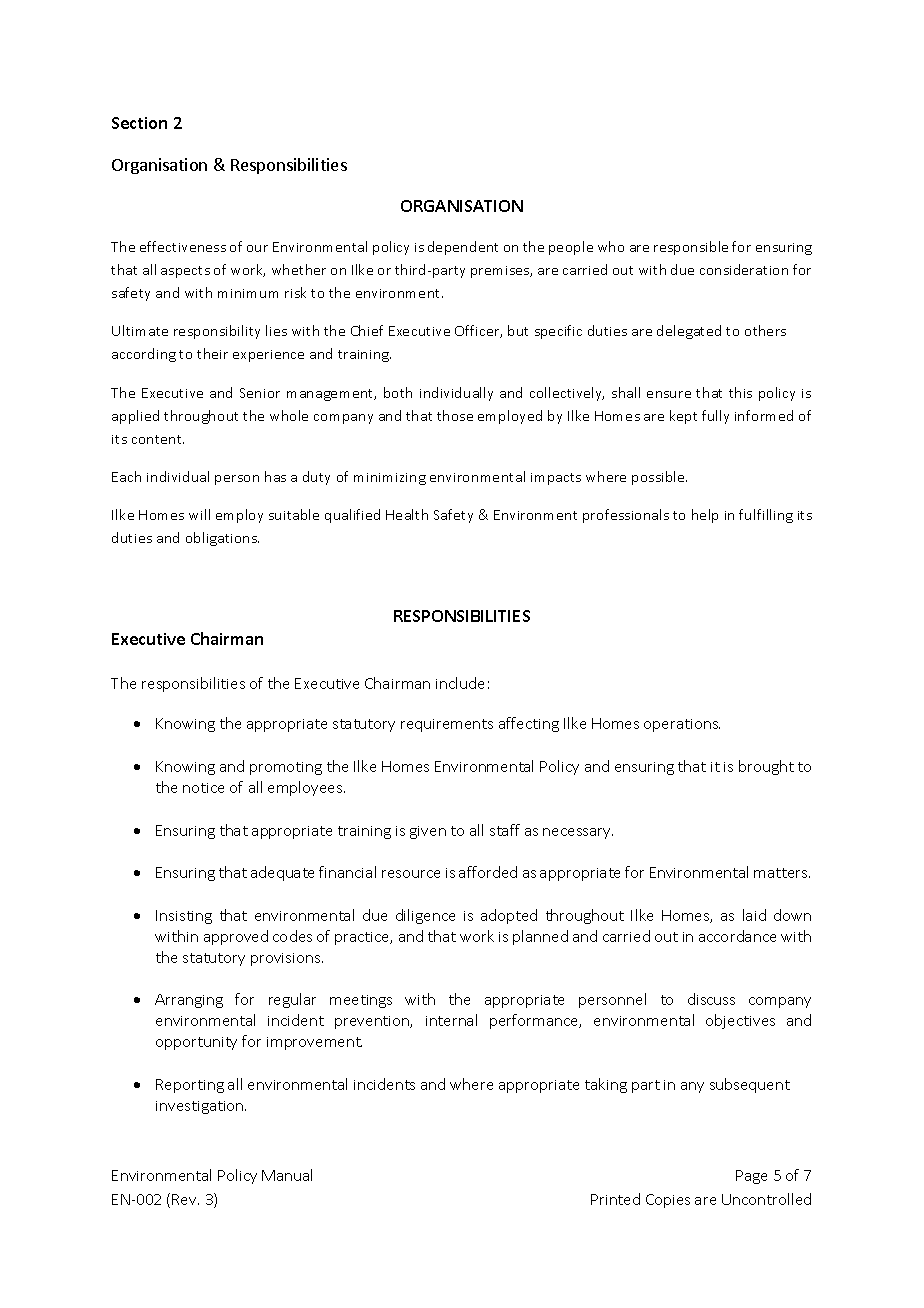  What do you see at coordinates (407, 514) in the screenshot?
I see `Health` at bounding box center [407, 514].
